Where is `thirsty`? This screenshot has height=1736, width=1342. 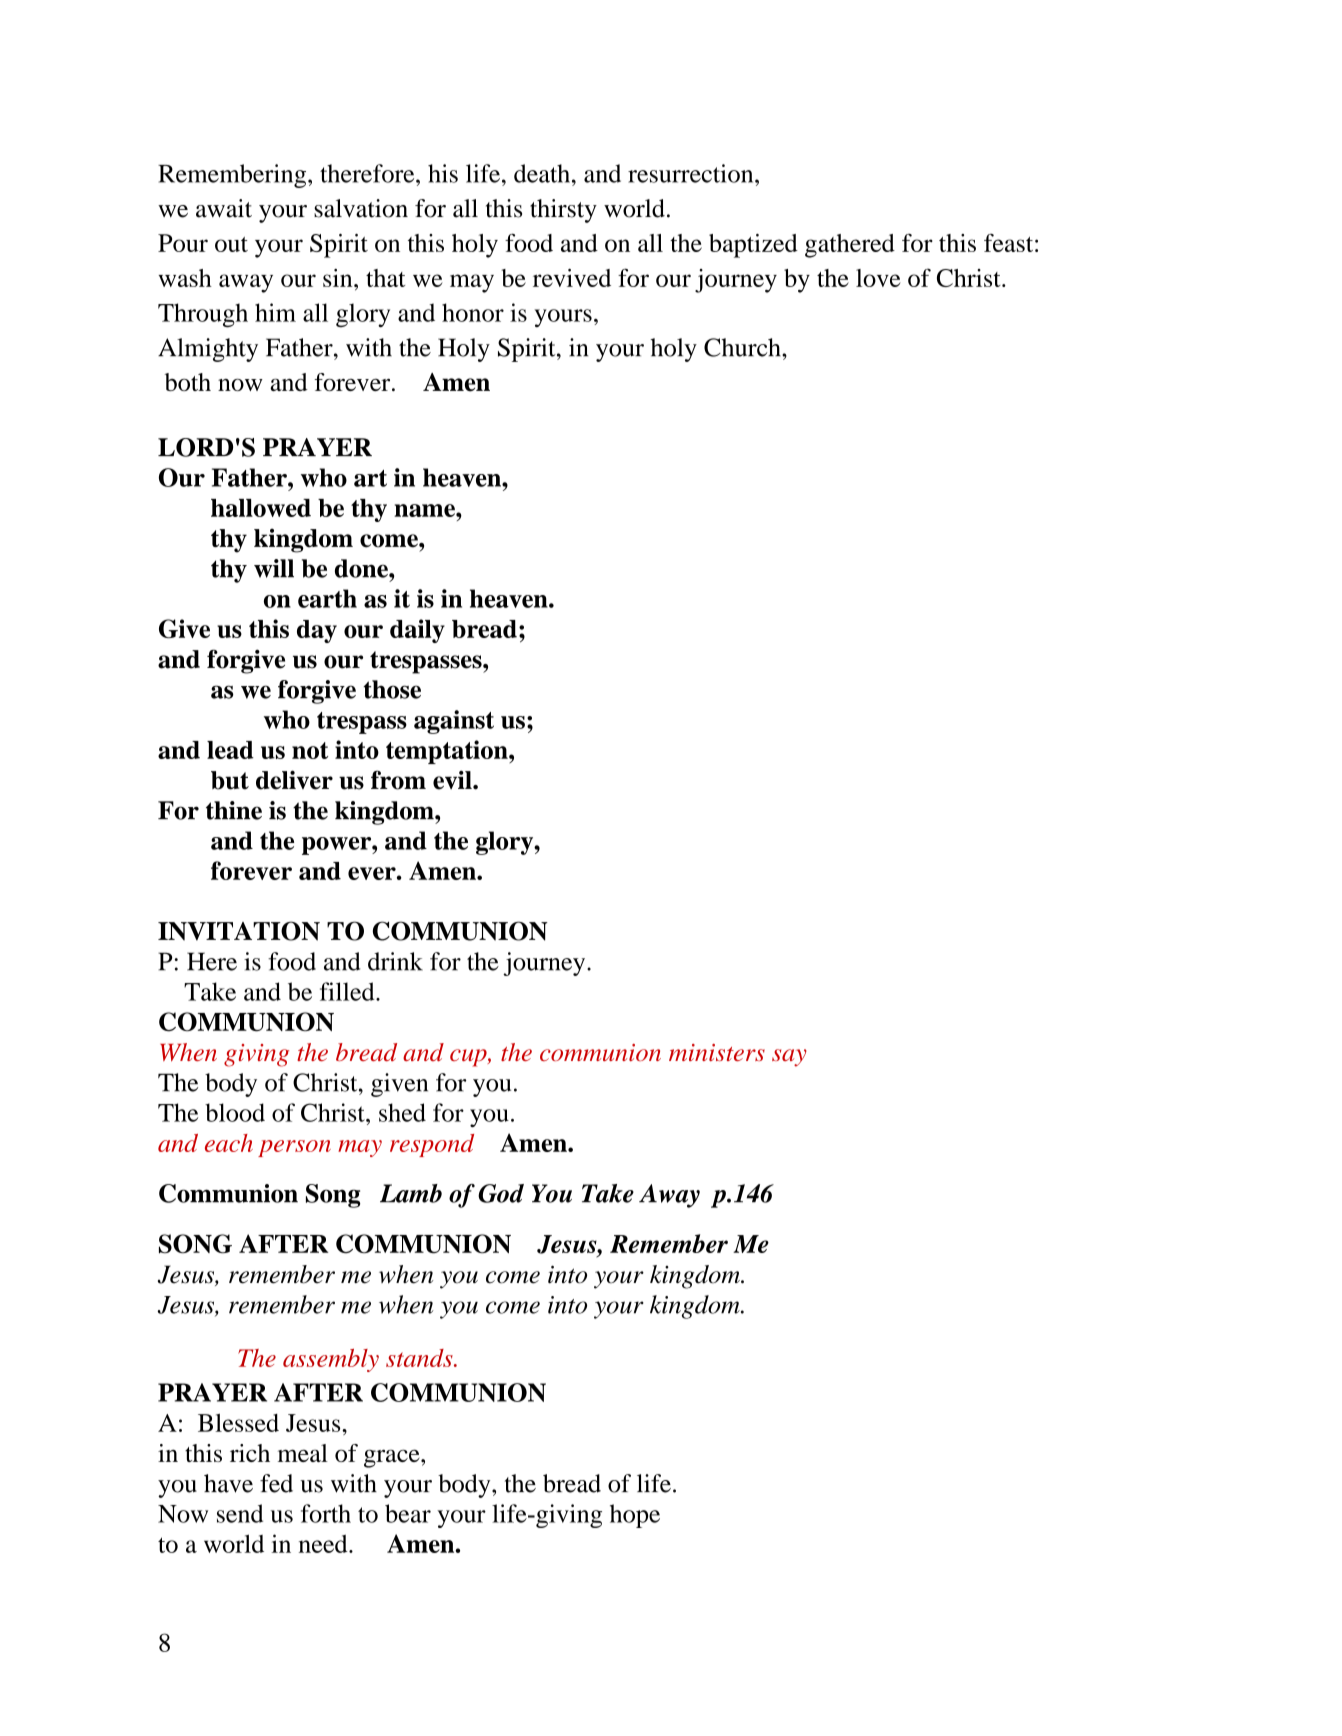
thirsty is located at coordinates (563, 211).
